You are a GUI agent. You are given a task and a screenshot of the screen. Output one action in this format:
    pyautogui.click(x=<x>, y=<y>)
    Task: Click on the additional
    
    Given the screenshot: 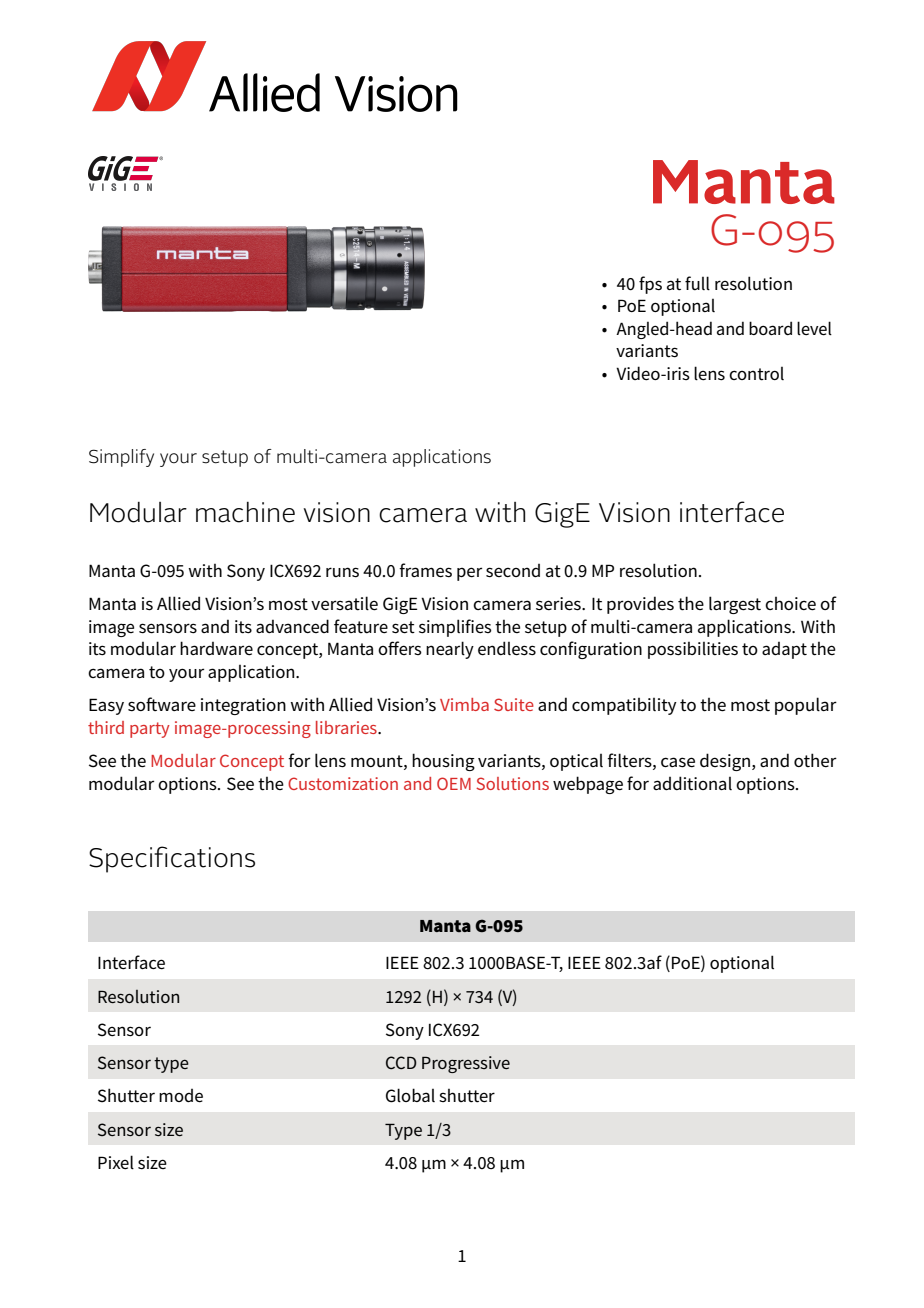 What is the action you would take?
    pyautogui.click(x=692, y=783)
